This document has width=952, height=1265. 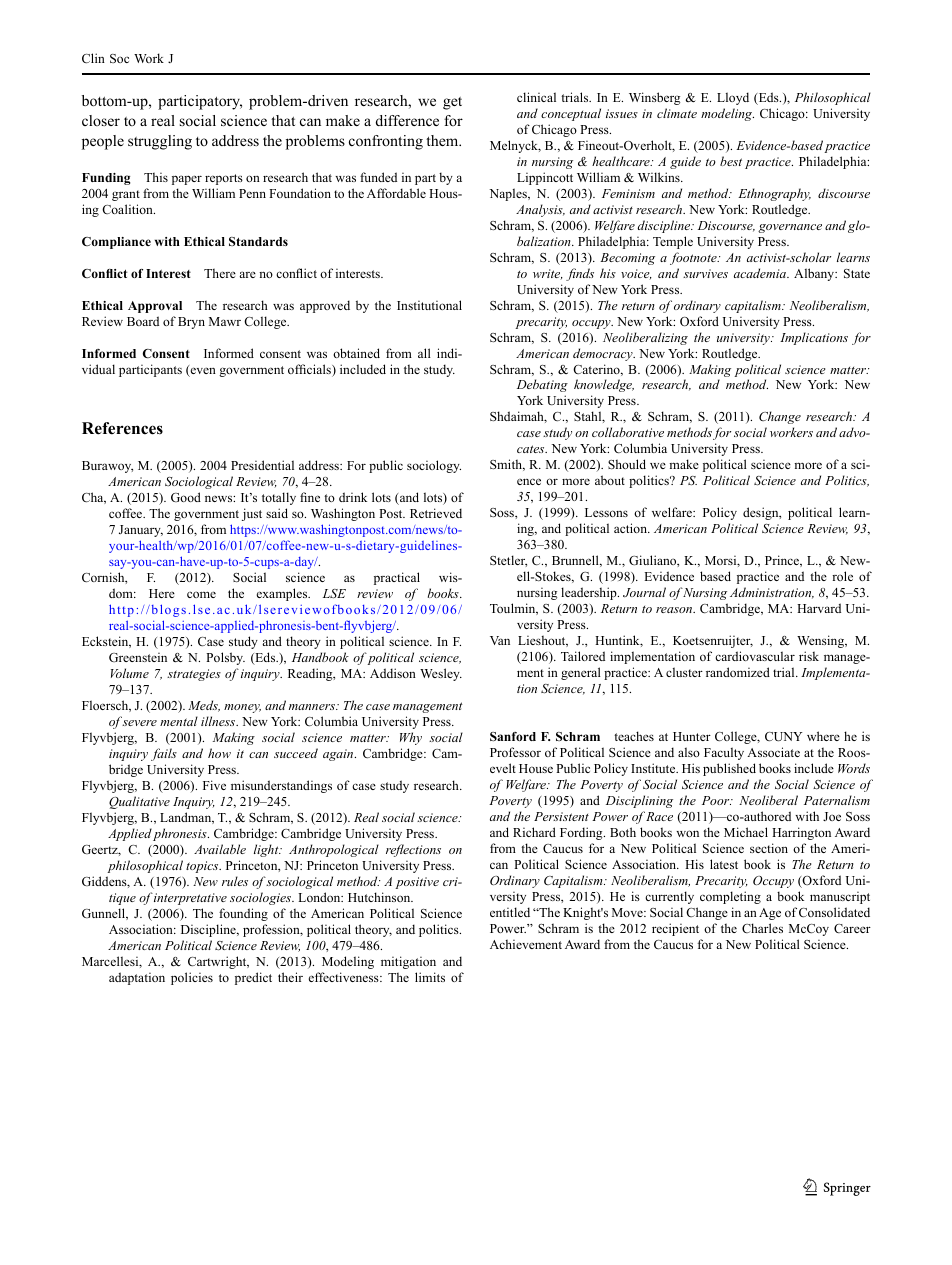 I want to click on Lloyd, so click(x=733, y=98).
